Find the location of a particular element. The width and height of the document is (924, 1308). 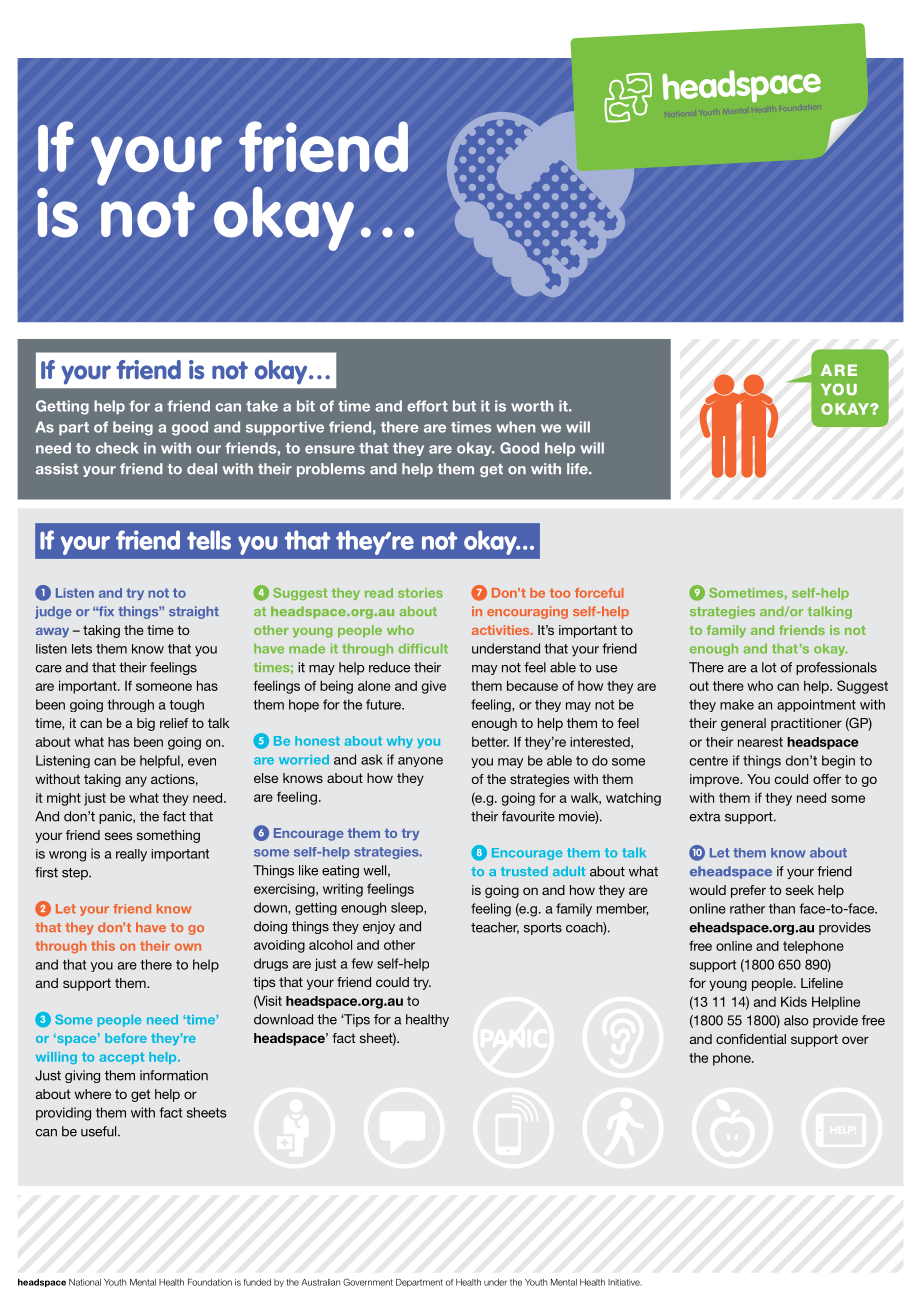

Australian is located at coordinates (321, 1282).
